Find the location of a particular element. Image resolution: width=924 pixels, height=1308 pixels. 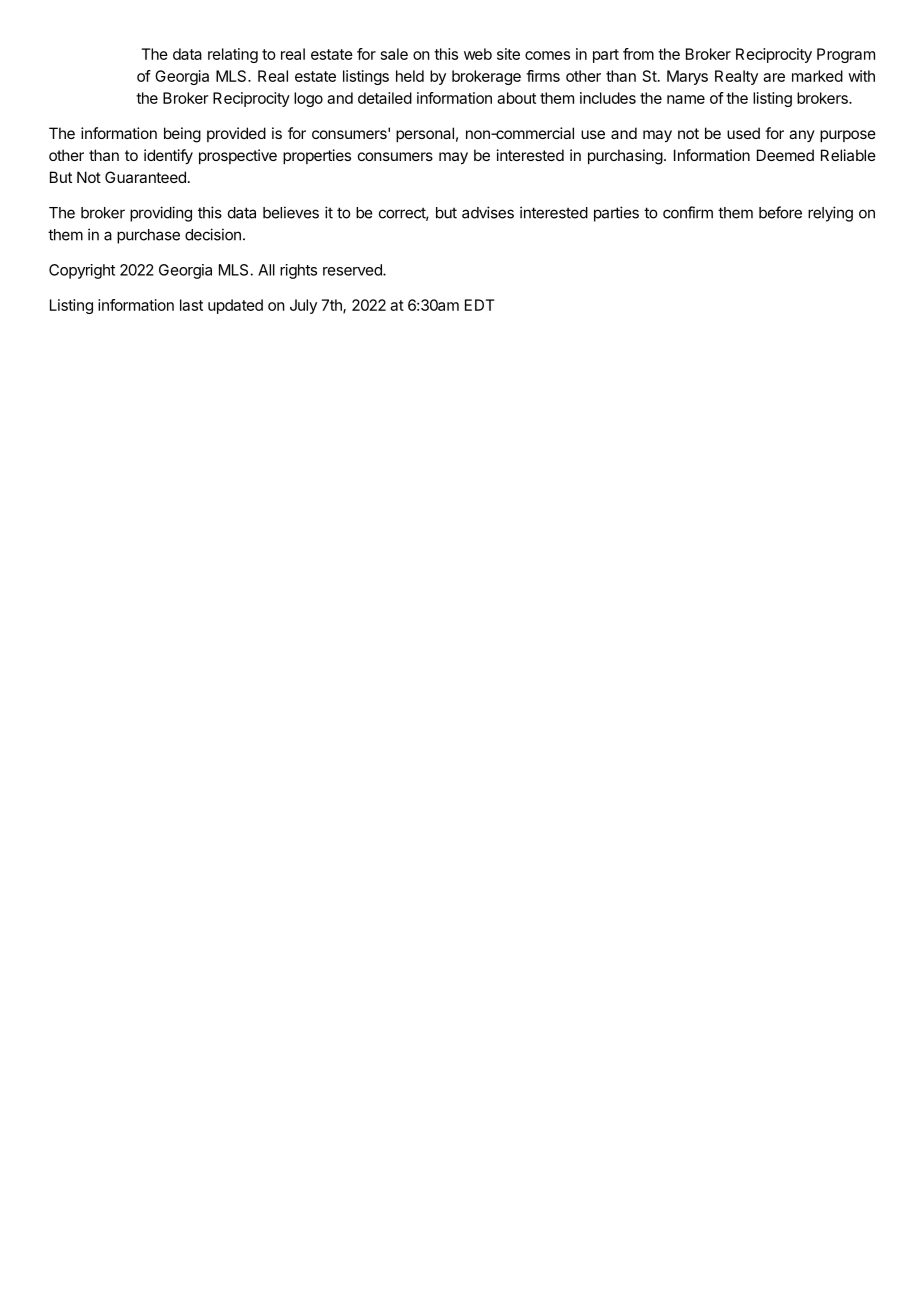

web is located at coordinates (478, 54).
